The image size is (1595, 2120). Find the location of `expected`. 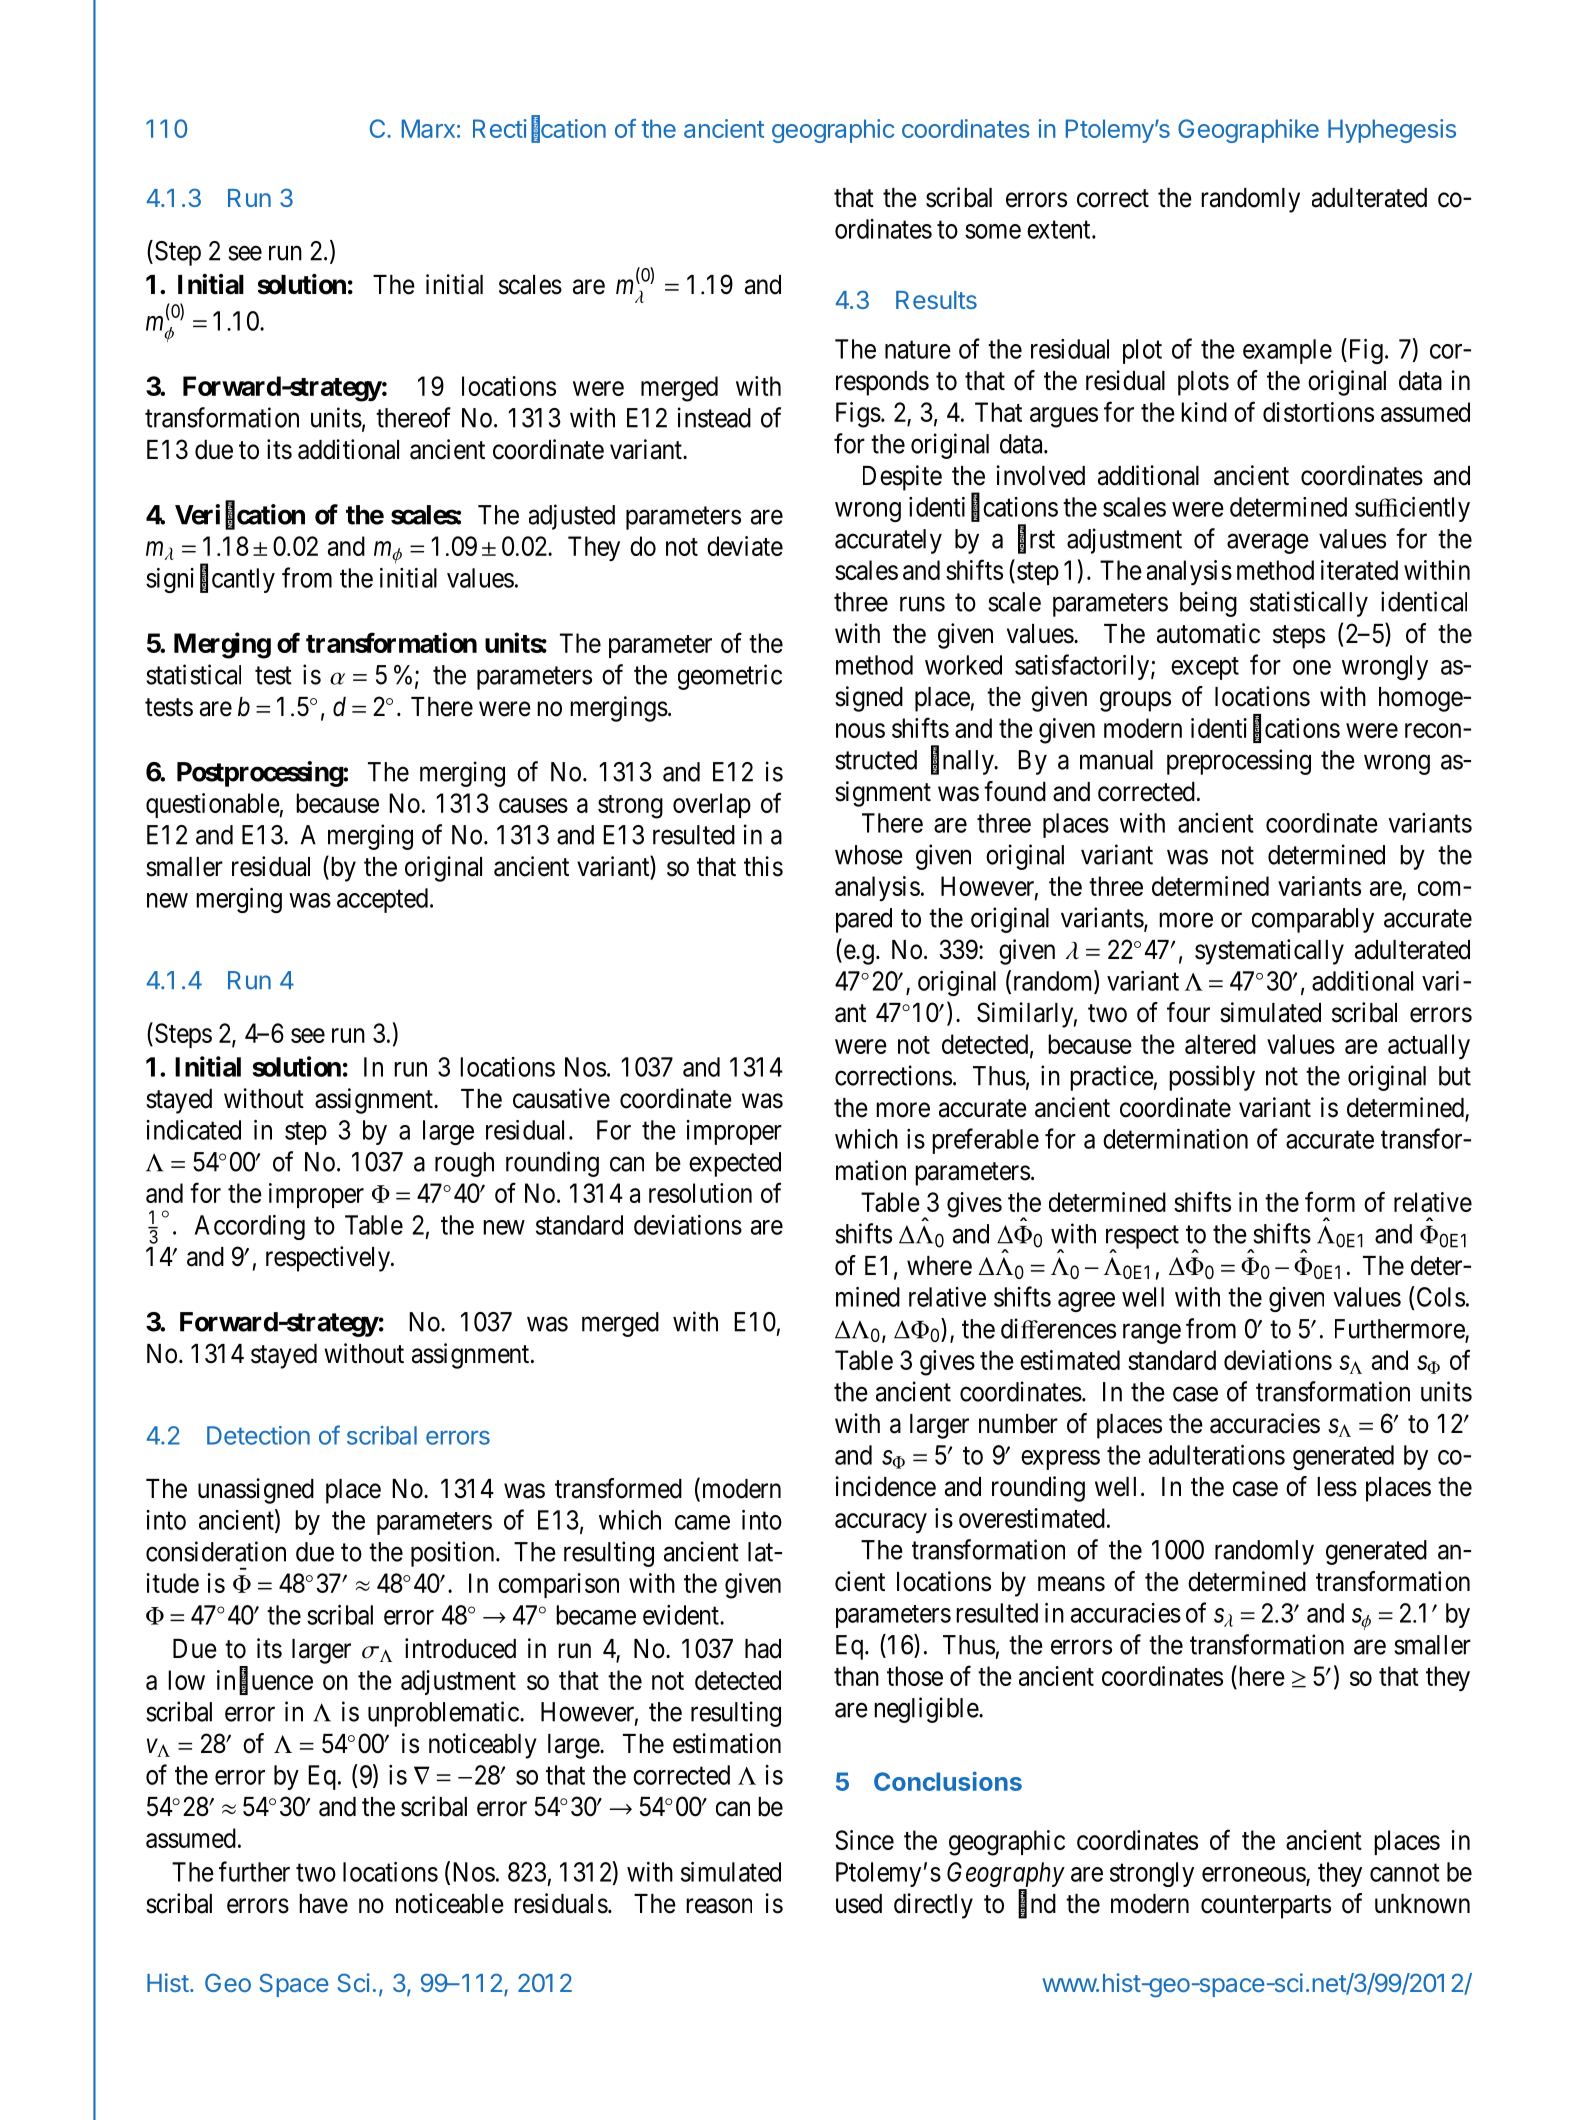

expected is located at coordinates (735, 1164).
